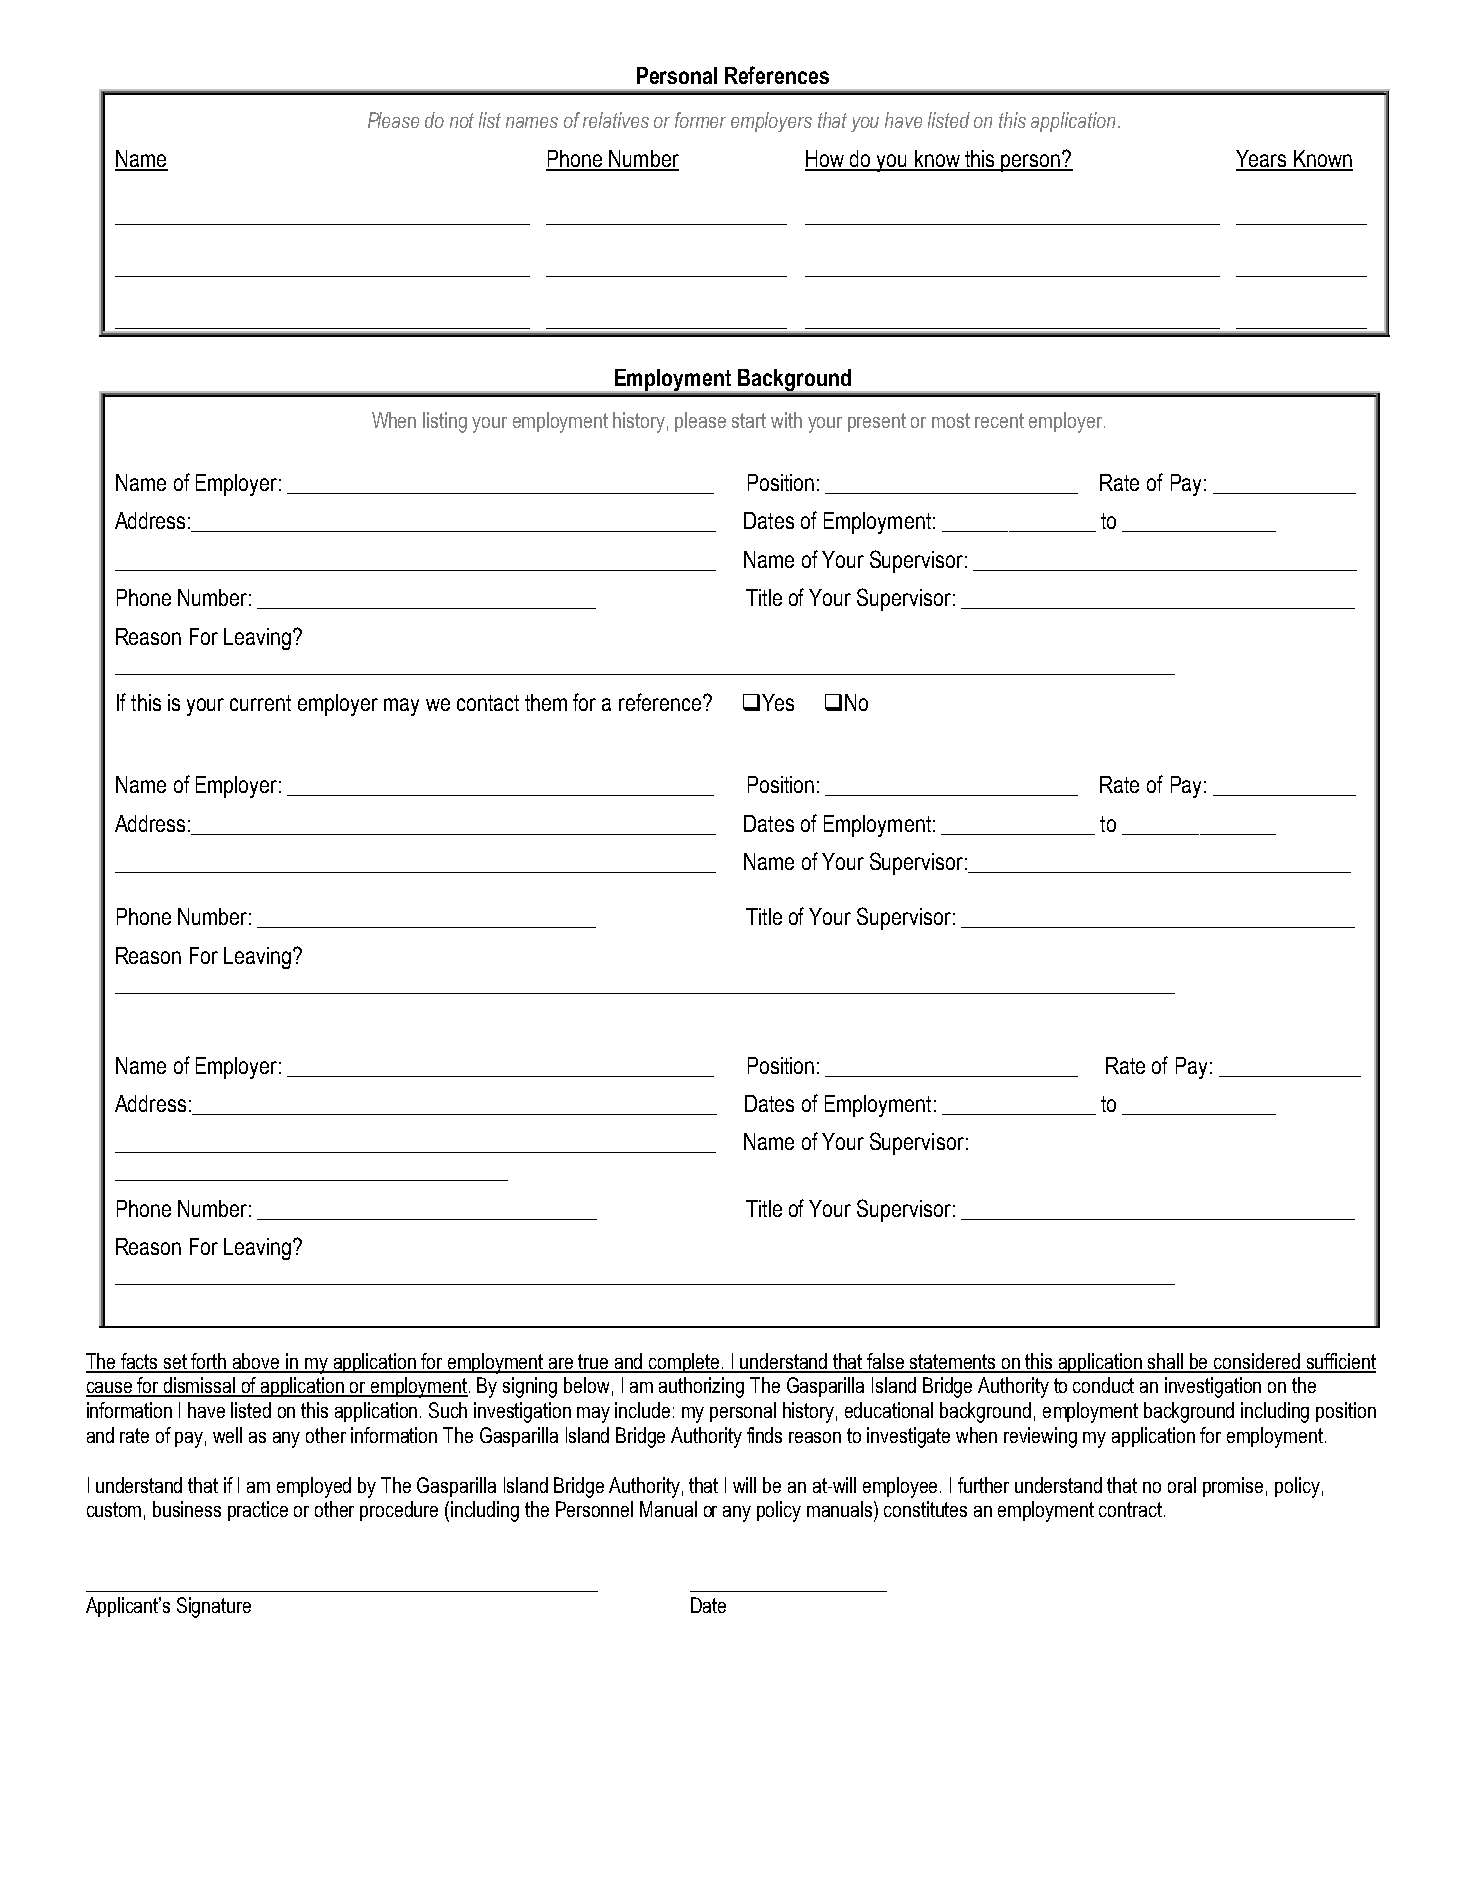 The width and height of the image is (1466, 1897). I want to click on below, so click(586, 1385).
